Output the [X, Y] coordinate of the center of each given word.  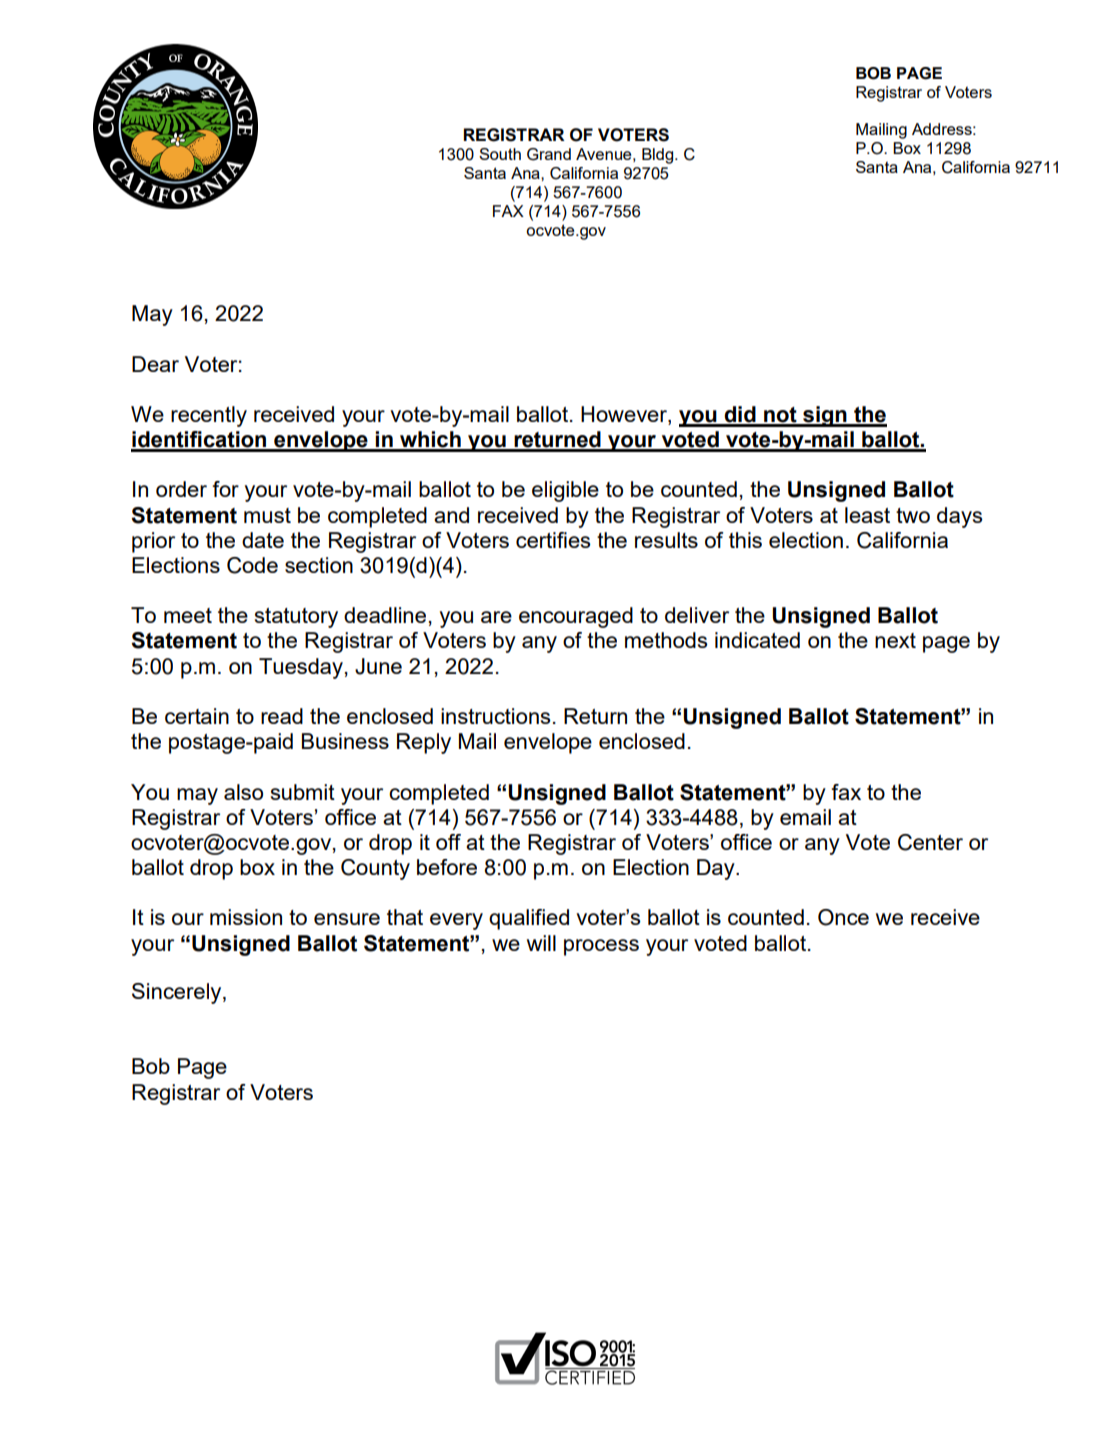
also [243, 792]
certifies [553, 540]
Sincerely [178, 993]
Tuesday [301, 668]
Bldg [657, 156]
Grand [549, 154]
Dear [155, 364]
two [913, 515]
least [867, 515]
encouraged [576, 617]
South [500, 154]
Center [930, 842]
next [895, 640]
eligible [565, 491]
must [267, 515]
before [447, 867]
